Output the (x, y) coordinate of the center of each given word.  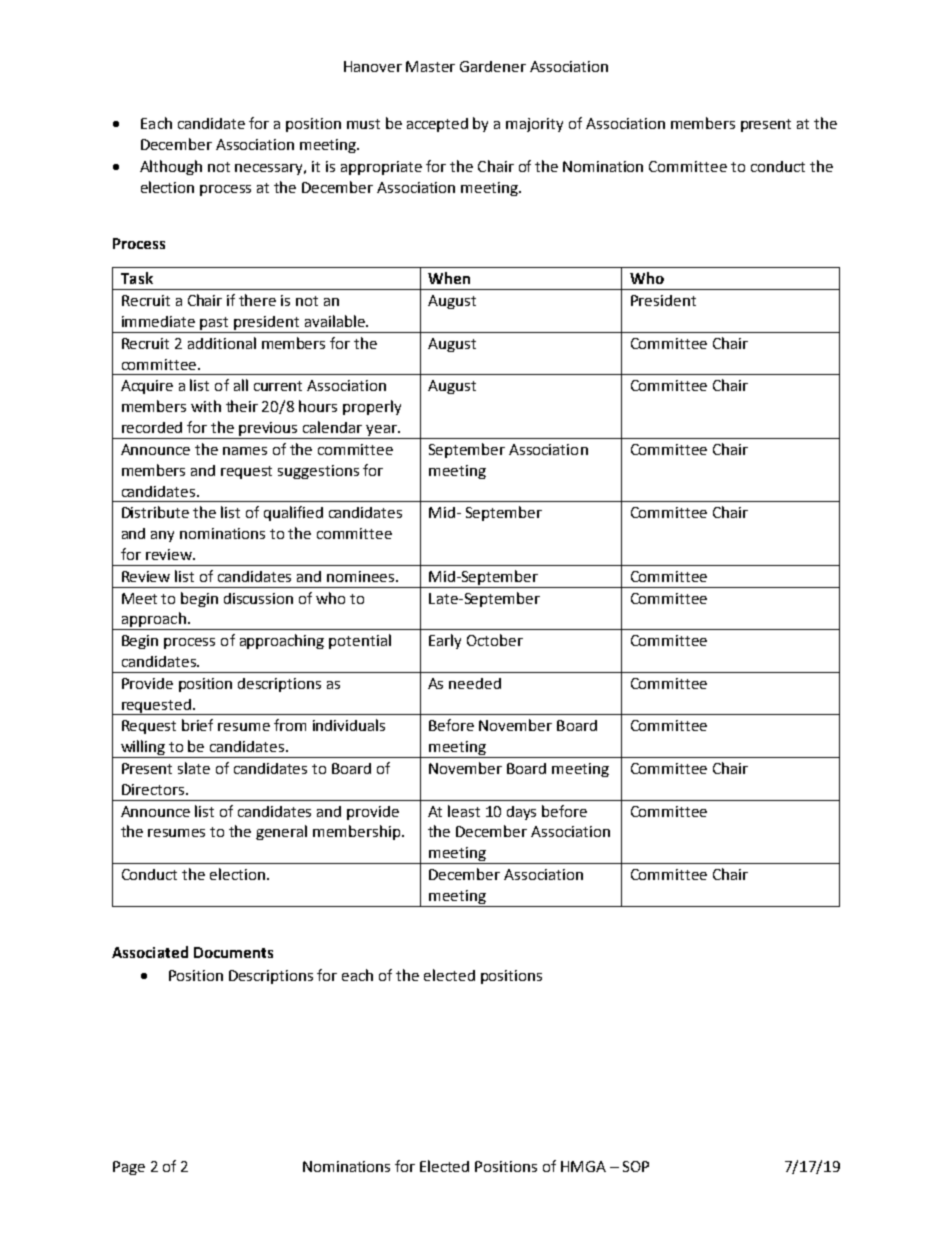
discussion (258, 598)
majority (534, 125)
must (363, 124)
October (495, 640)
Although (171, 167)
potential (360, 641)
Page (129, 1168)
